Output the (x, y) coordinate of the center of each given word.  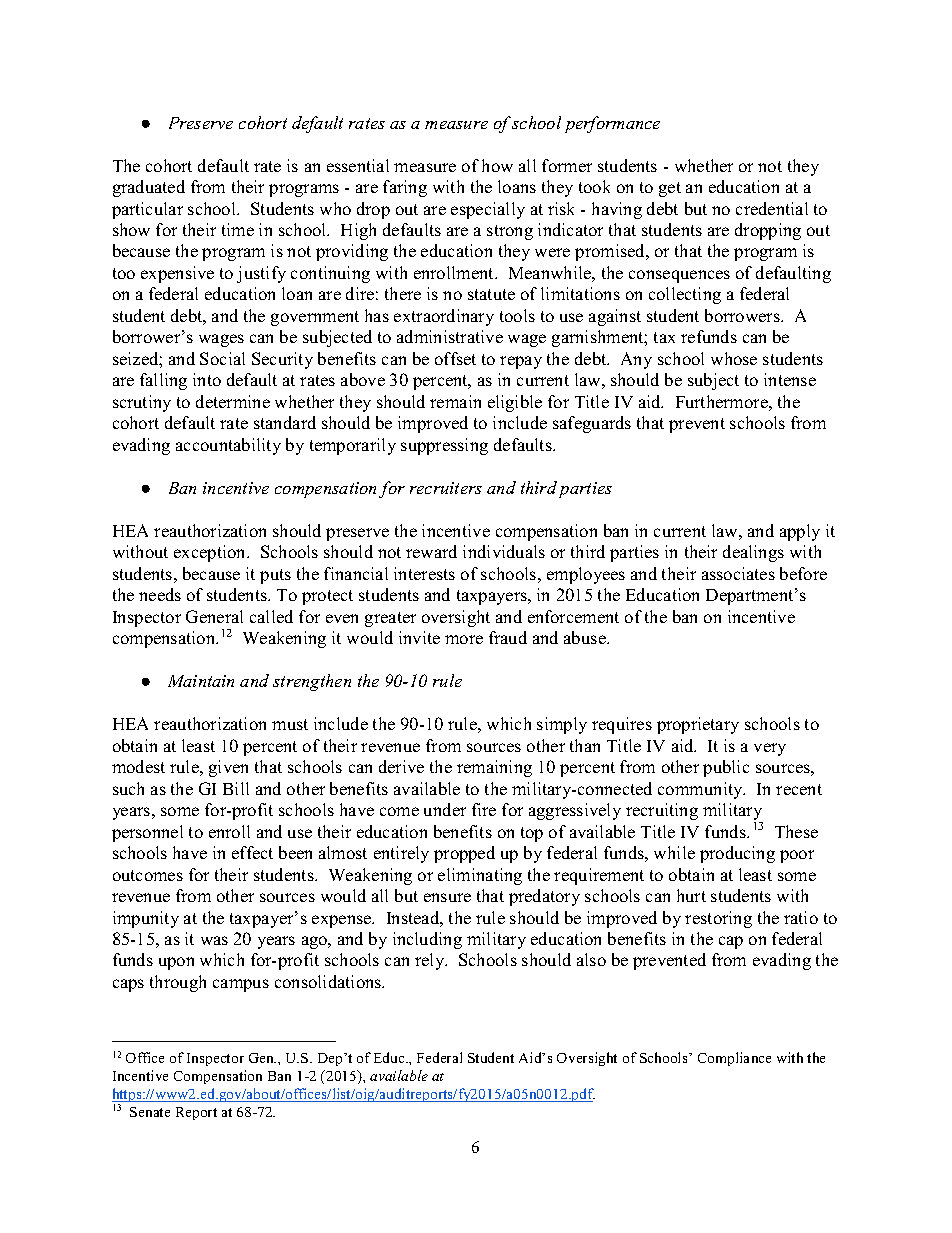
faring (405, 188)
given (228, 768)
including (427, 940)
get (670, 189)
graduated (149, 188)
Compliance (734, 1059)
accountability (228, 446)
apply (800, 532)
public (726, 768)
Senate (150, 1112)
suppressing (444, 446)
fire (484, 809)
